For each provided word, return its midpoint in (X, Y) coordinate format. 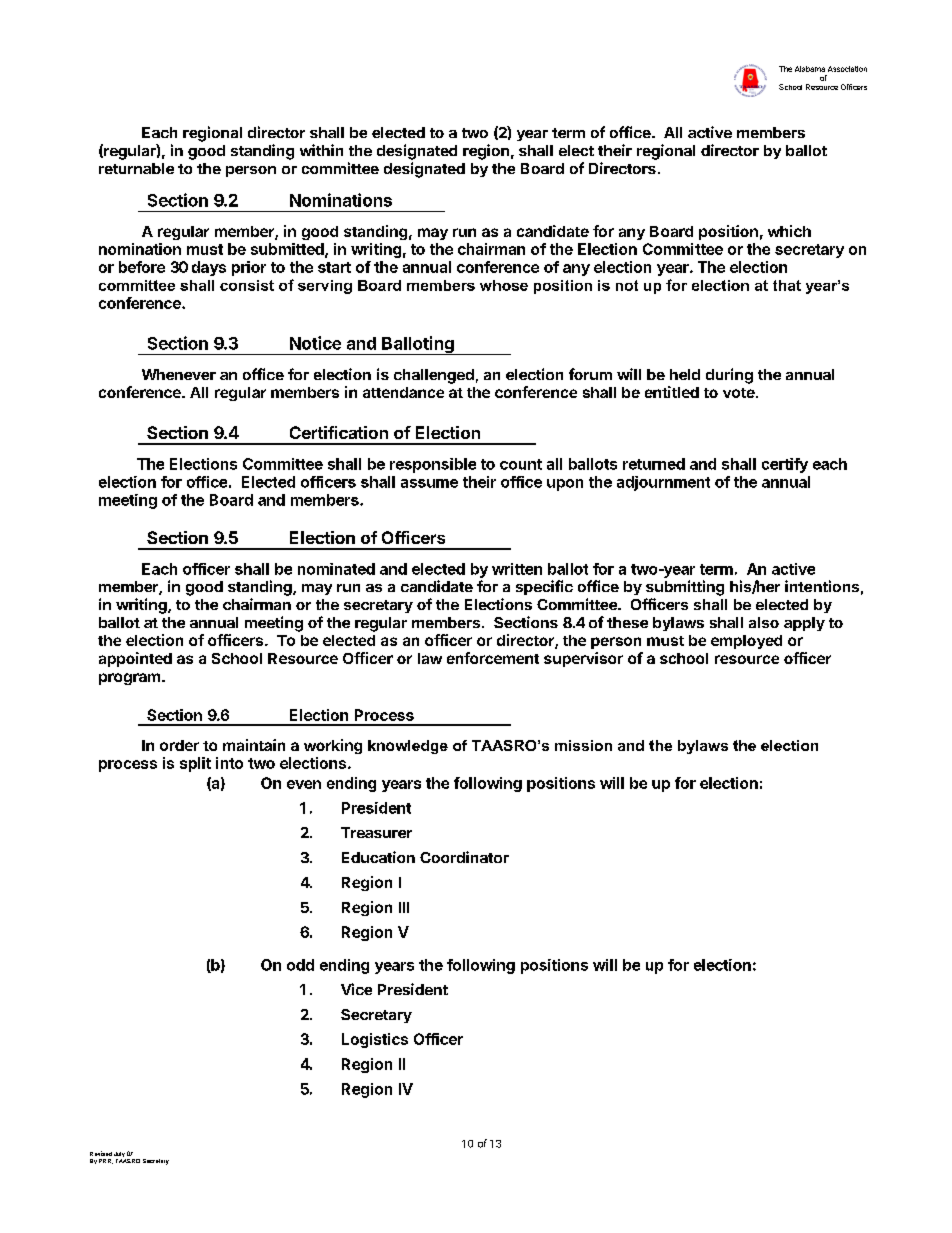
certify (785, 465)
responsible (433, 465)
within (321, 150)
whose (504, 285)
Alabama (810, 69)
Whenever (179, 374)
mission (583, 745)
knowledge (408, 747)
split (195, 764)
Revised (101, 1153)
